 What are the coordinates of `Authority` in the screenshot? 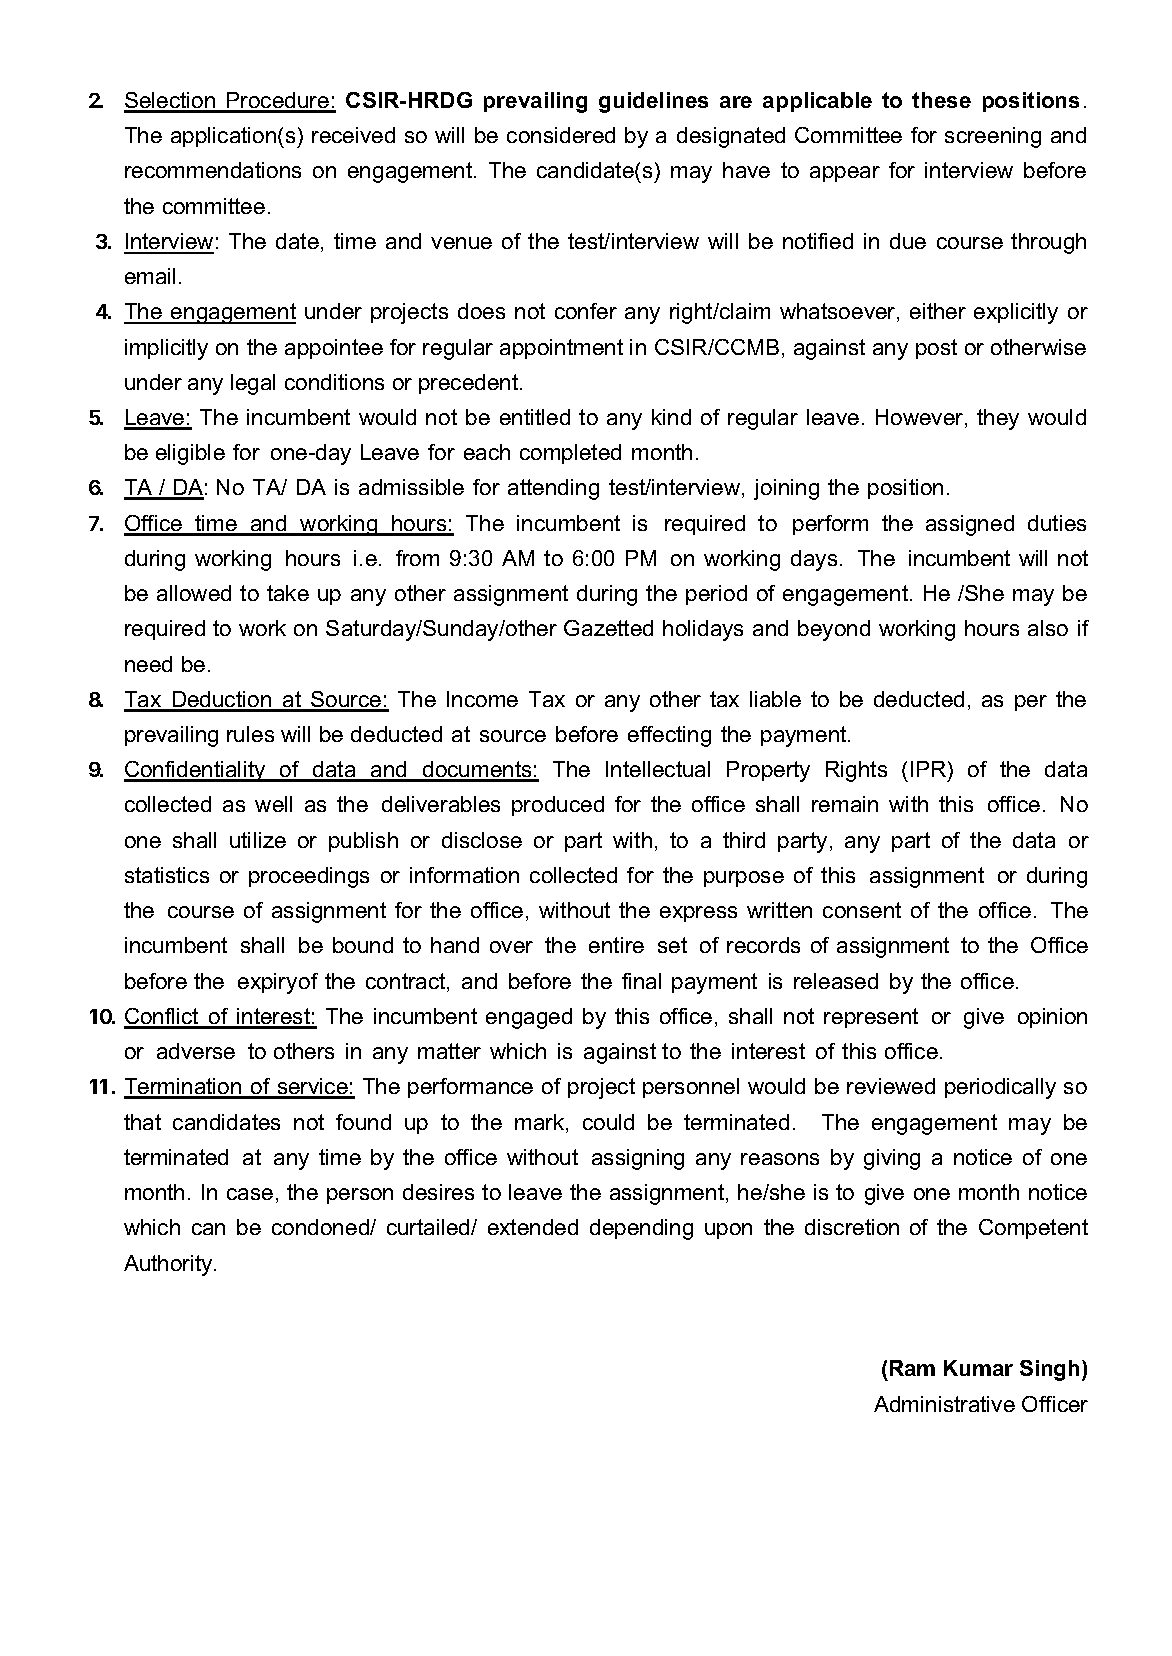 It's located at (169, 1265).
